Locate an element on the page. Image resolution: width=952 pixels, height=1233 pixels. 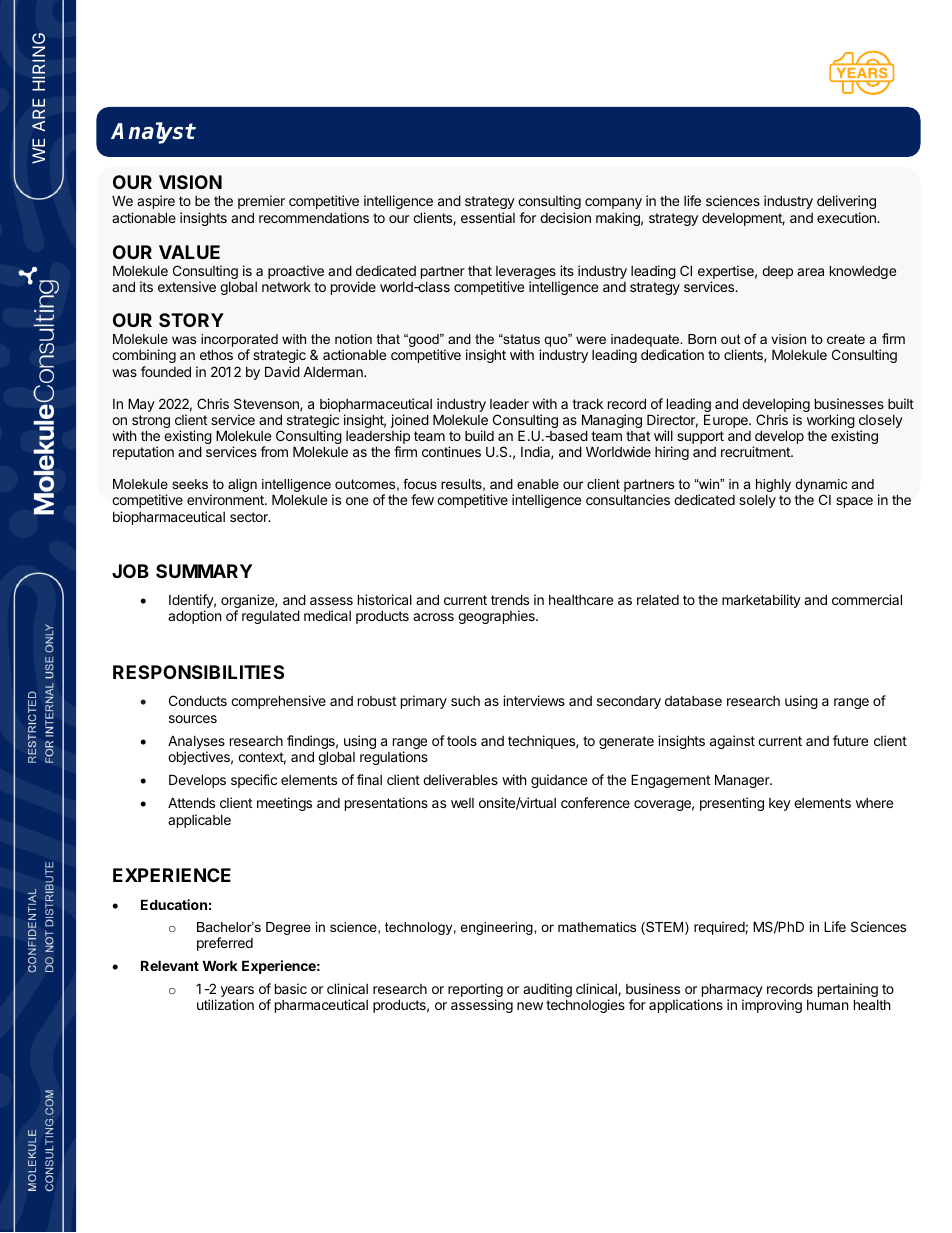
dynamic is located at coordinates (821, 487).
